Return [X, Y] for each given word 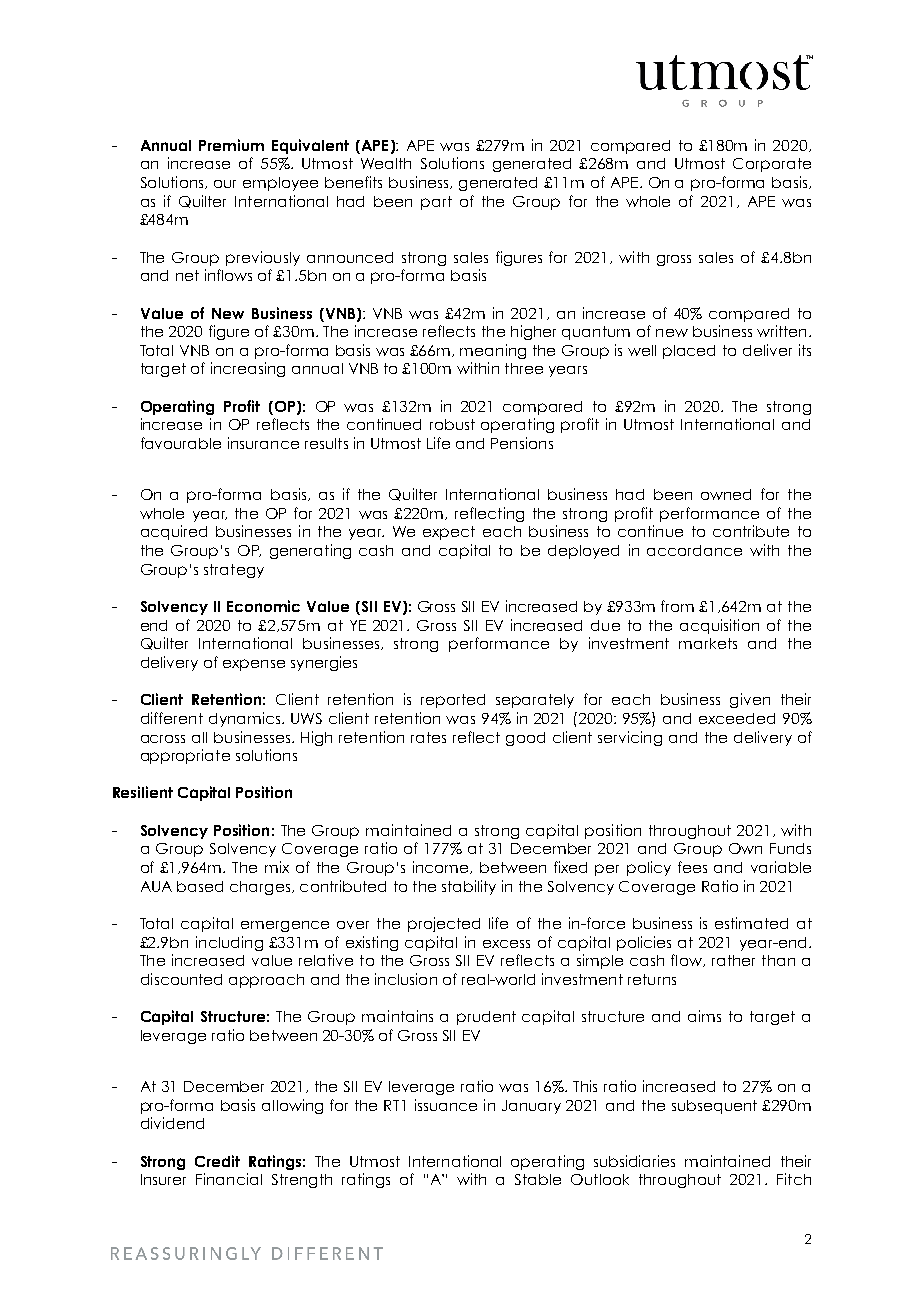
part [436, 203]
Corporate [772, 165]
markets [708, 643]
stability [469, 887]
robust [452, 424]
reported [453, 701]
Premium [231, 145]
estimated [751, 923]
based [200, 886]
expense [254, 665]
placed [689, 352]
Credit [217, 1161]
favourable [181, 443]
